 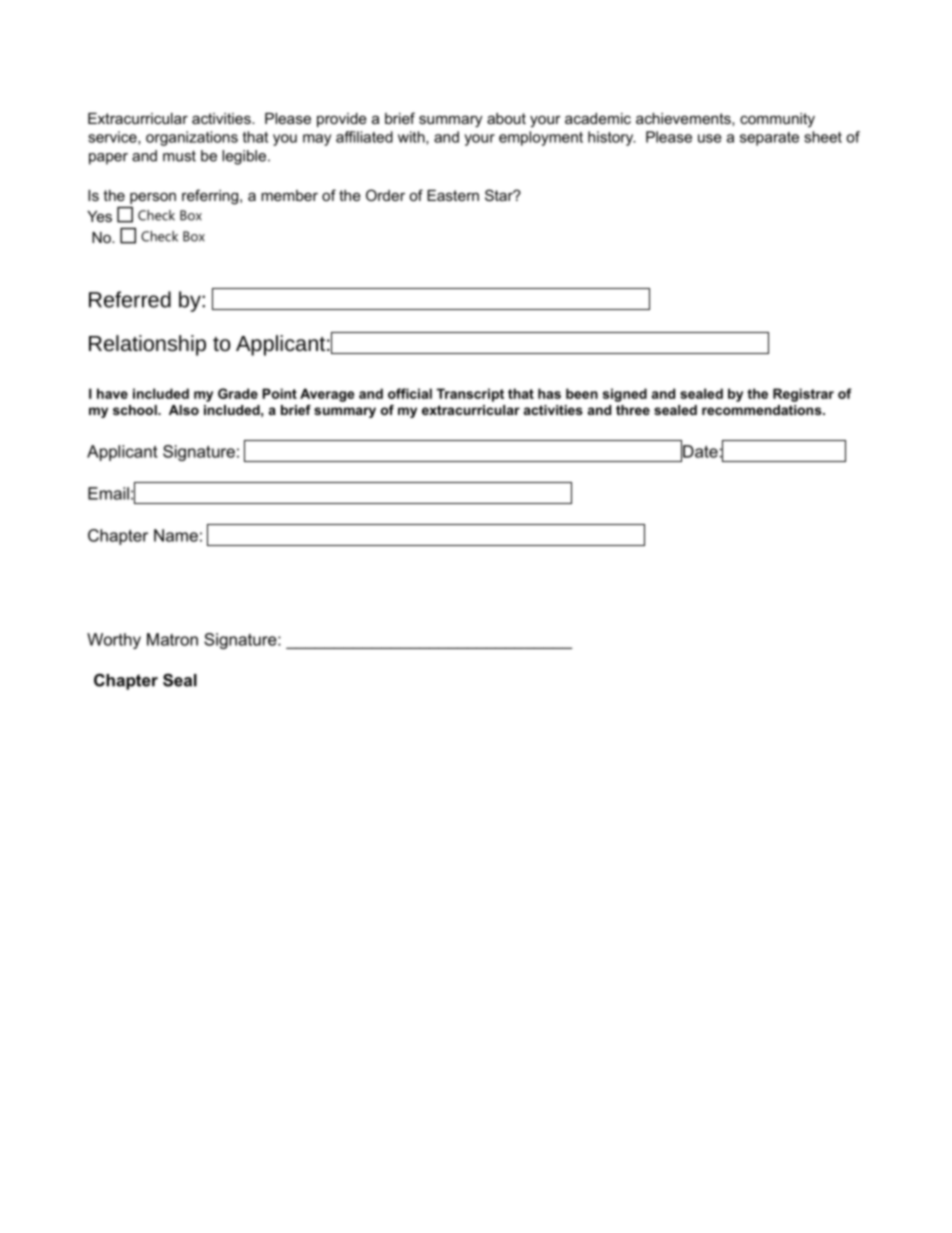 What do you see at coordinates (710, 138) in the image?
I see `use` at bounding box center [710, 138].
